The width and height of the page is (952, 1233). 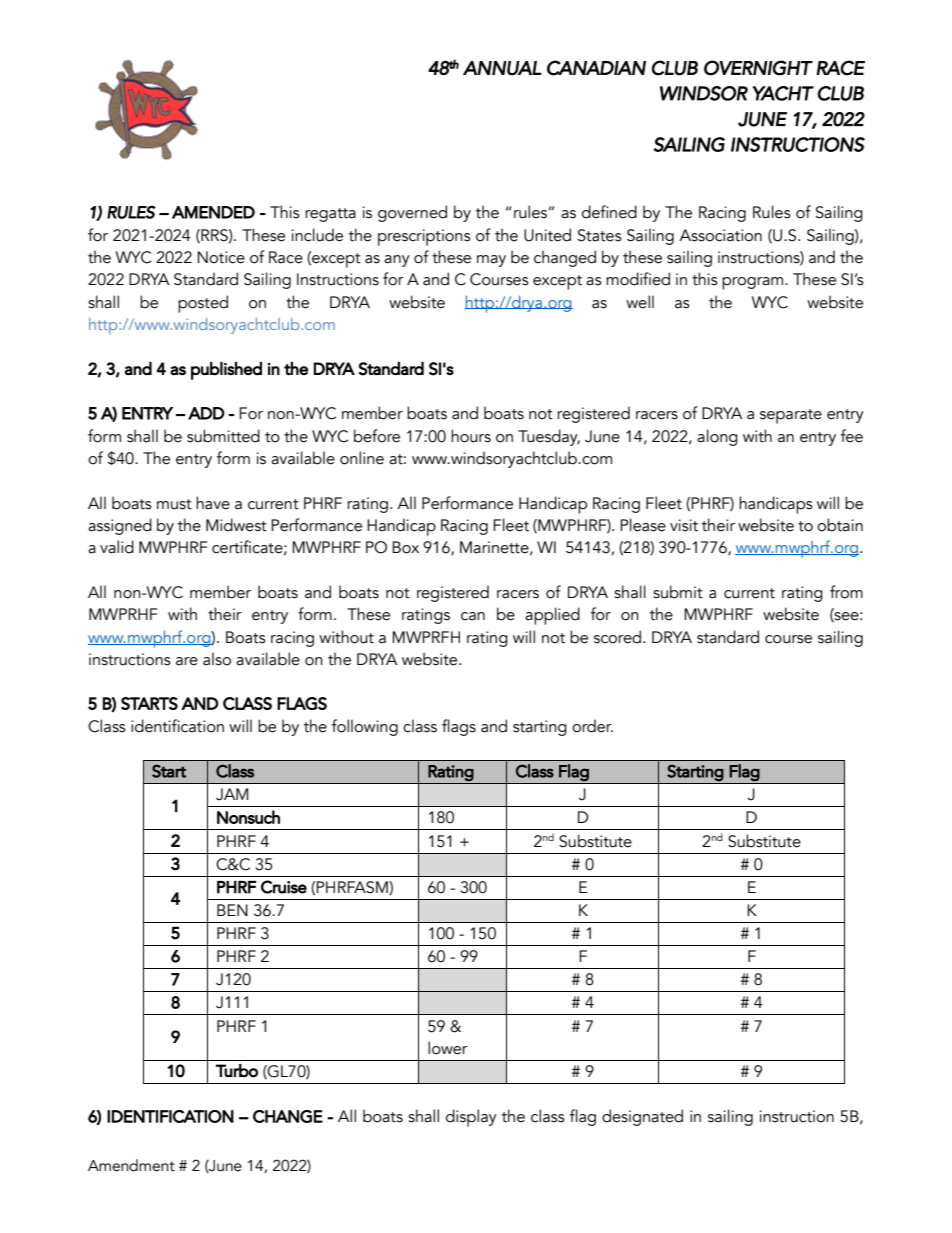 What do you see at coordinates (758, 68) in the page?
I see `OVERNIGHT` at bounding box center [758, 68].
